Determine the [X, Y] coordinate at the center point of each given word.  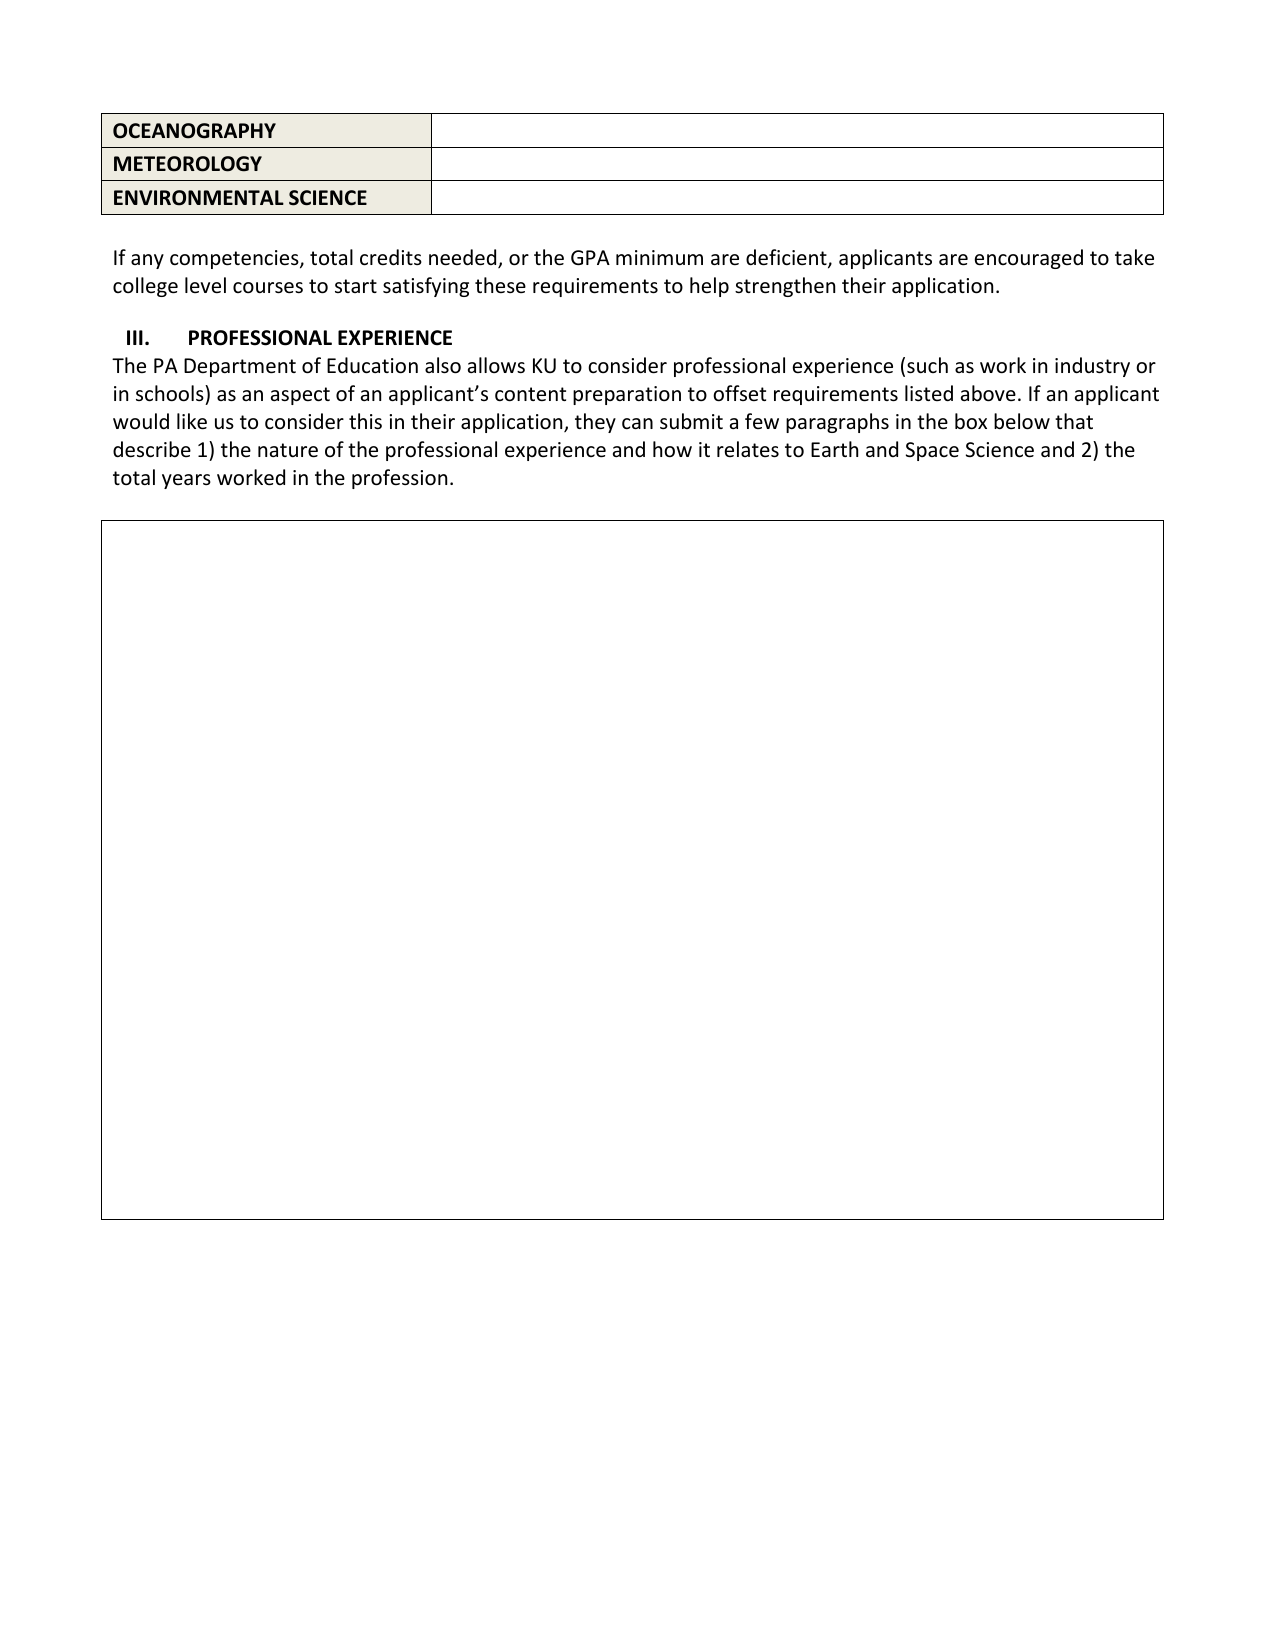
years [186, 481]
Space [932, 451]
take [1134, 257]
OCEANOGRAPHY [194, 131]
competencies [235, 259]
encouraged [1029, 259]
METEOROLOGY [188, 164]
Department [240, 367]
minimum [659, 257]
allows [496, 365]
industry [1092, 367]
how [672, 449]
